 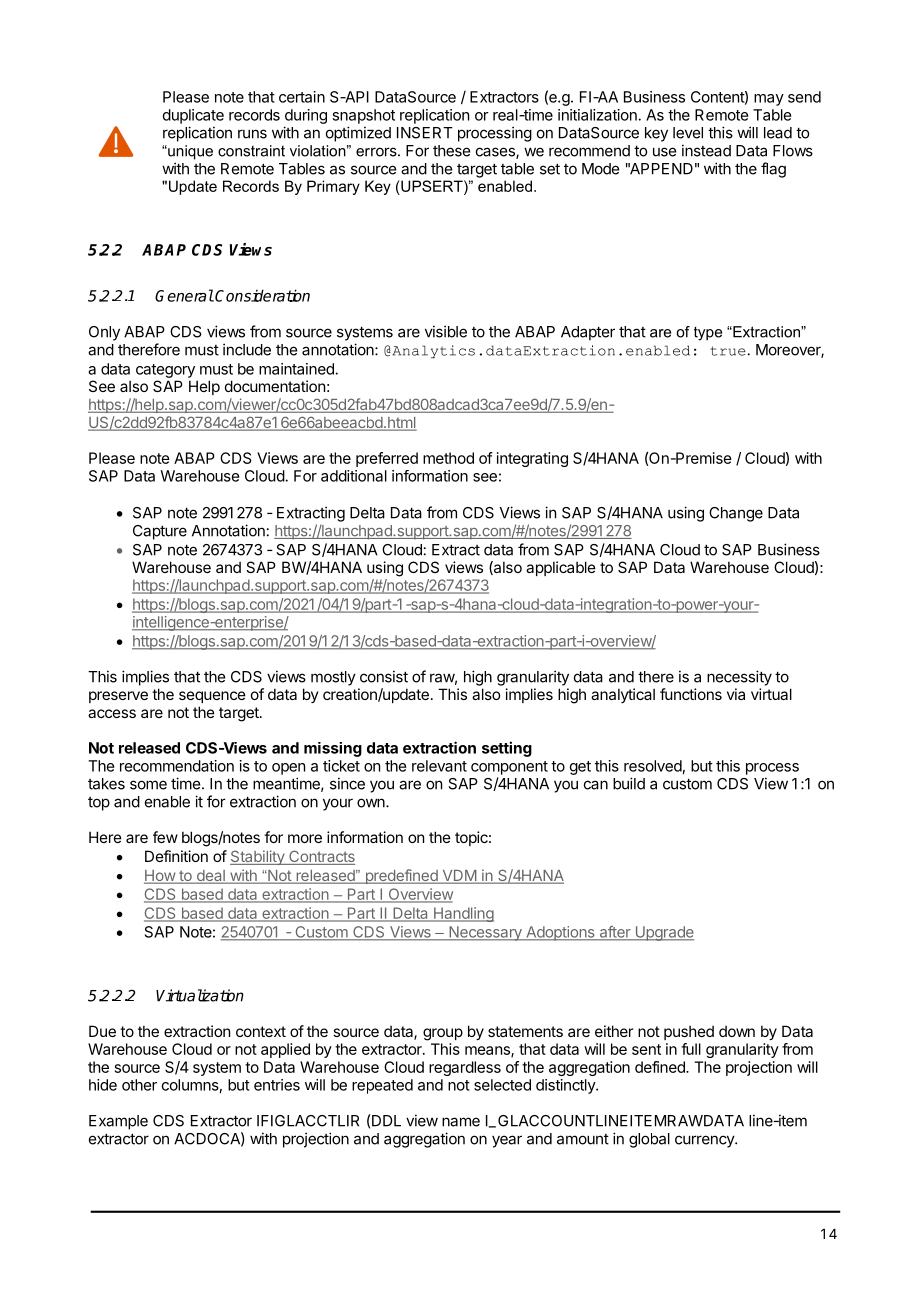 What do you see at coordinates (210, 877) in the document?
I see `deal` at bounding box center [210, 877].
